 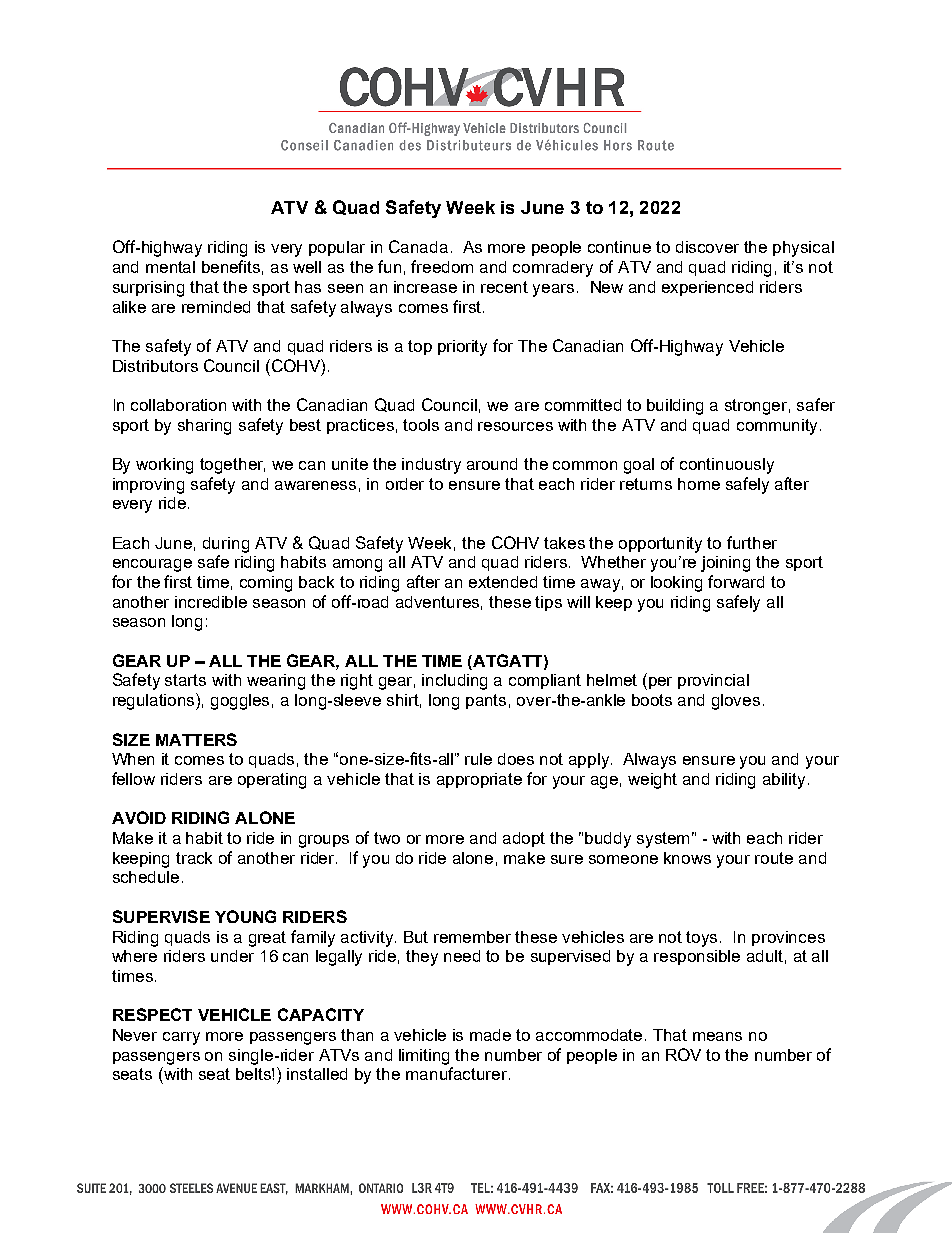 I want to click on freedom, so click(x=442, y=266).
